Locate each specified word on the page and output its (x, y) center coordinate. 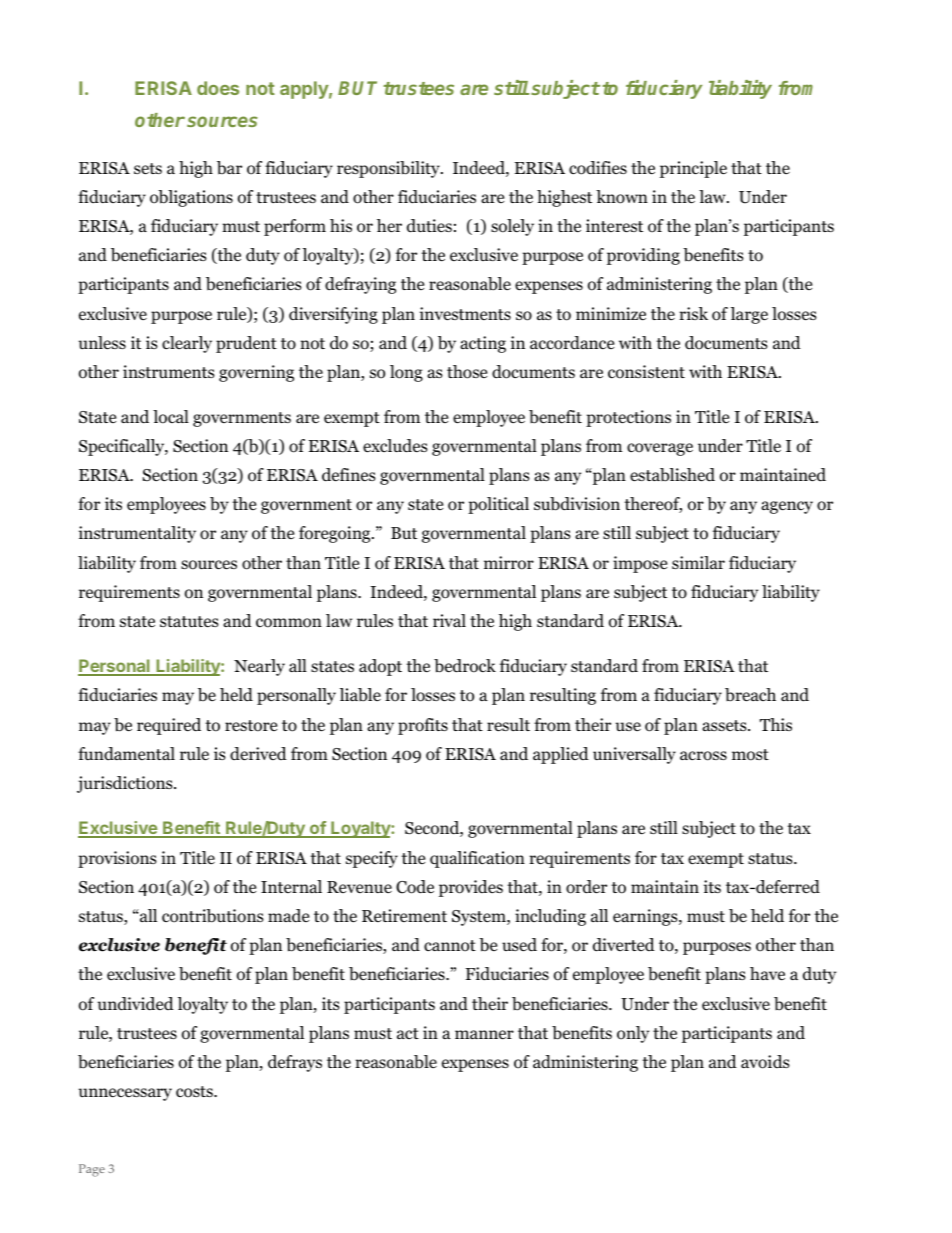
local (171, 417)
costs (195, 1092)
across (703, 756)
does (218, 88)
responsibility (389, 169)
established (672, 475)
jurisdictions (126, 784)
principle (693, 169)
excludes (395, 446)
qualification (477, 859)
